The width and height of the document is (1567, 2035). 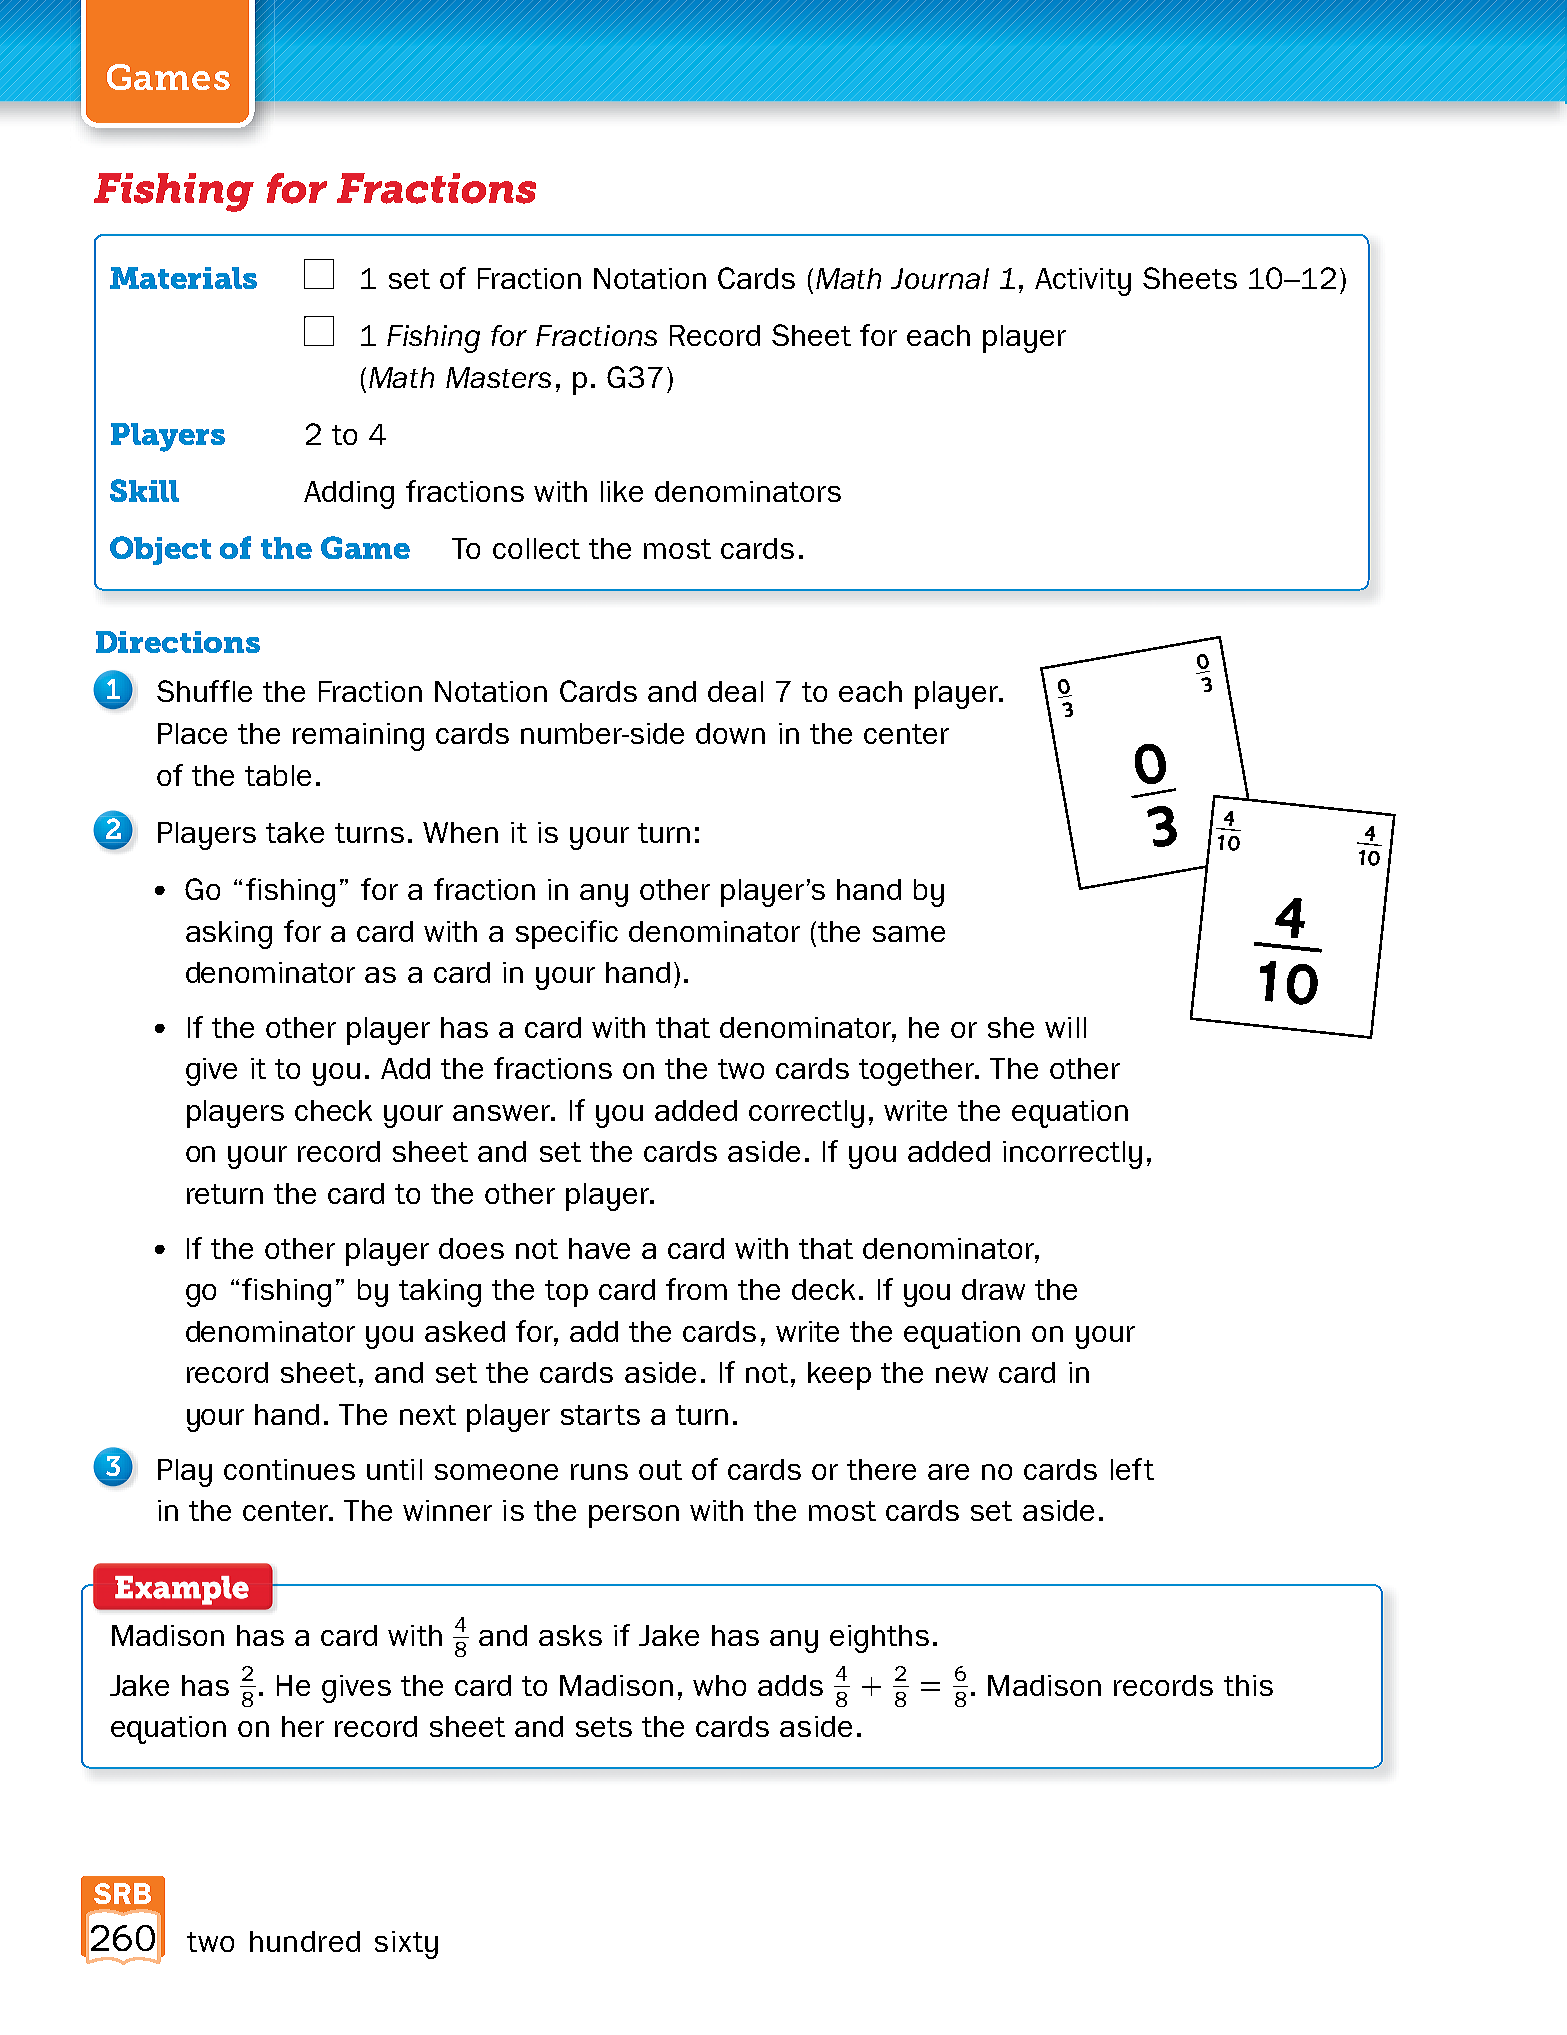 What do you see at coordinates (183, 278) in the document?
I see `Materials` at bounding box center [183, 278].
